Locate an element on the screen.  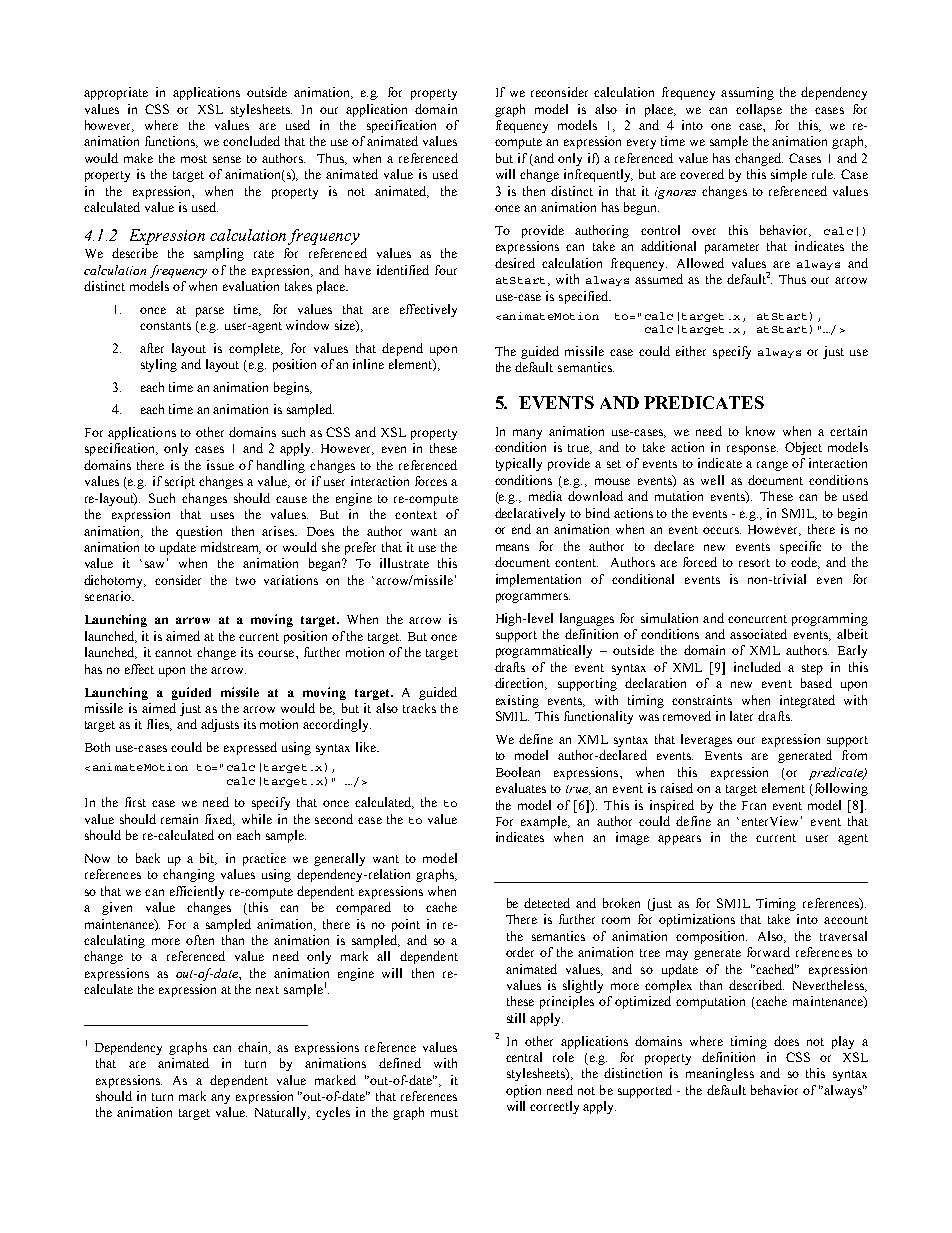
functions is located at coordinates (171, 142).
